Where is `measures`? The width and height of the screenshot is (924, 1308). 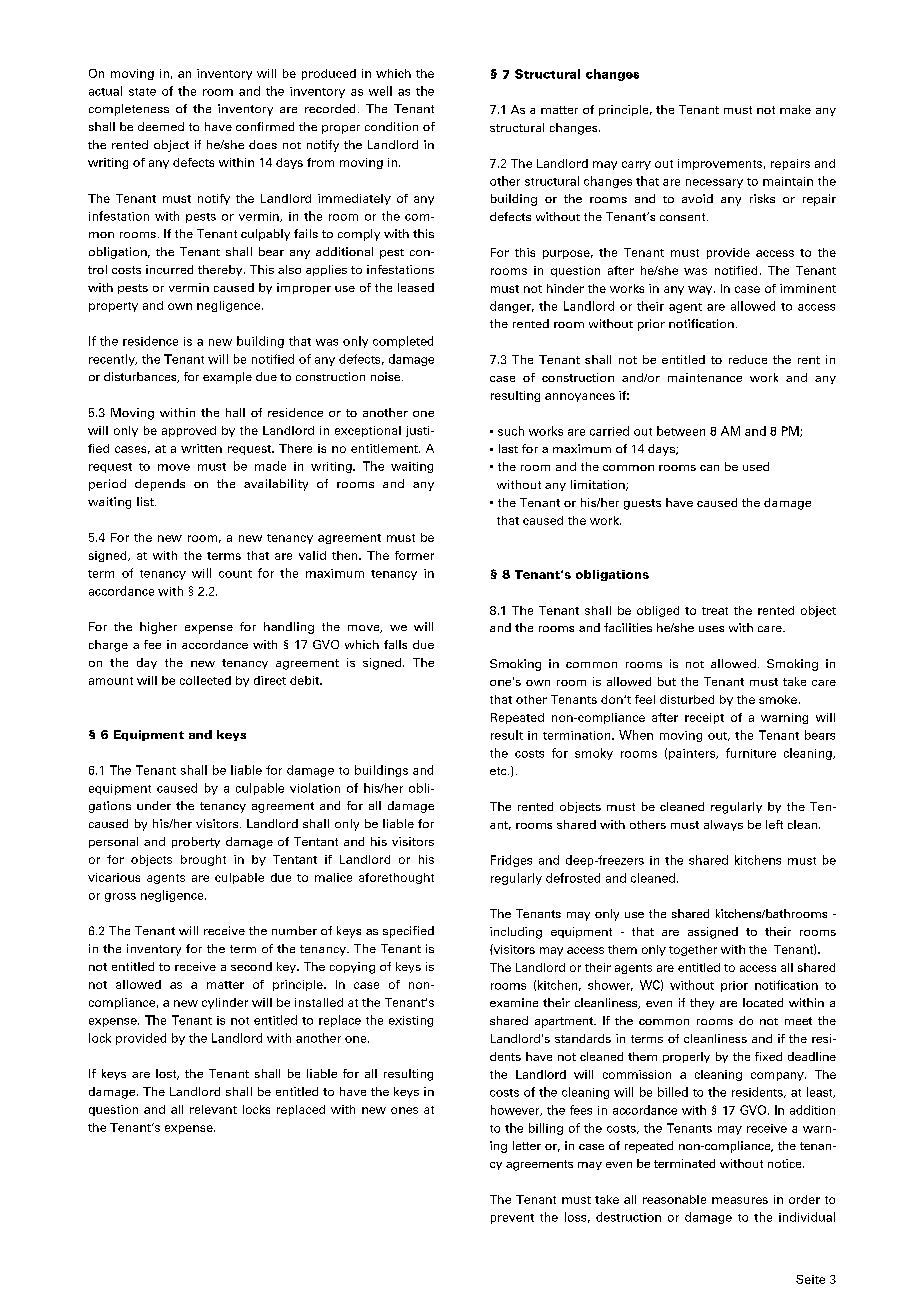 measures is located at coordinates (740, 1200).
